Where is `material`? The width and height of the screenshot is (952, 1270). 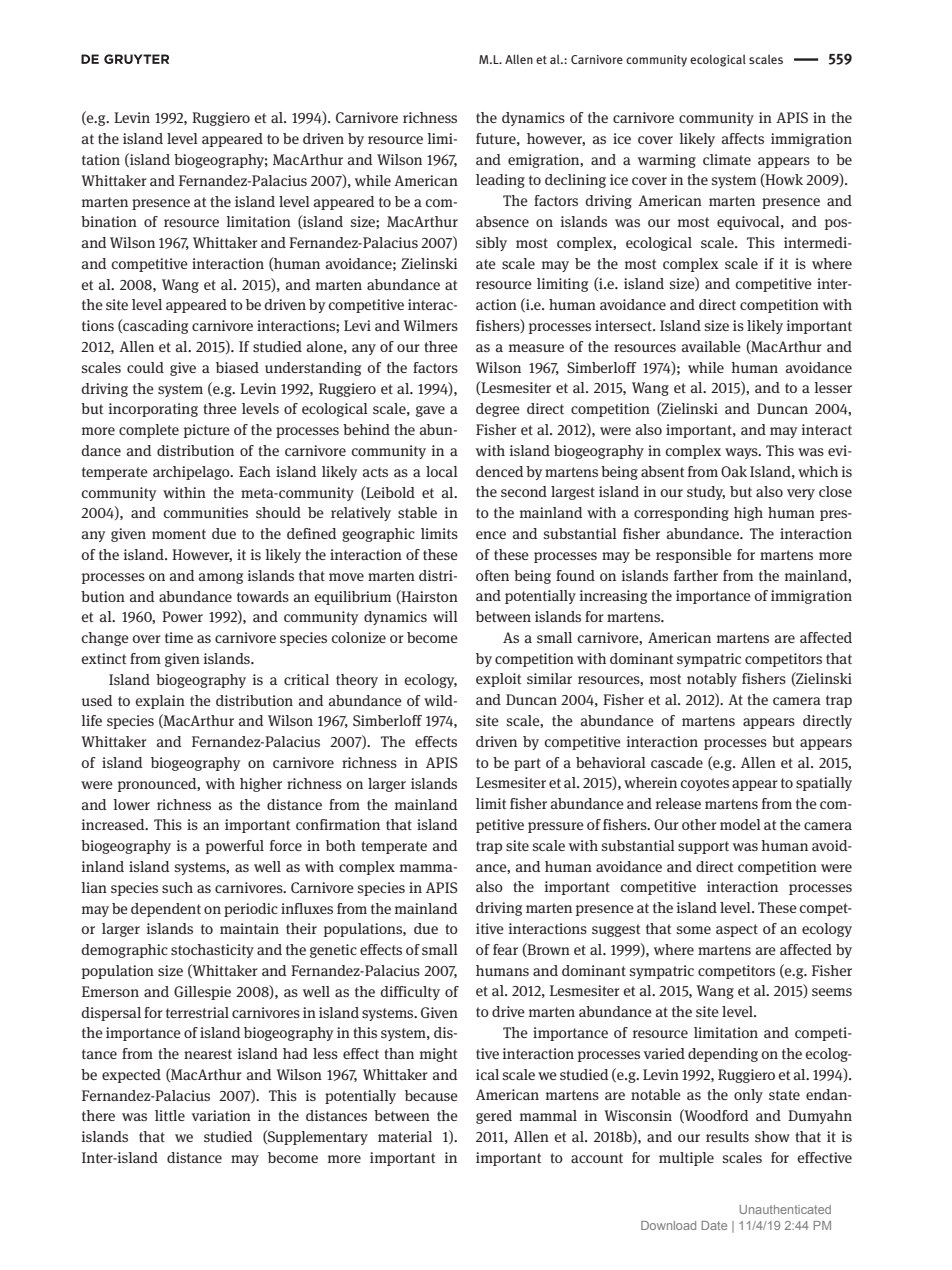
material is located at coordinates (405, 1136).
